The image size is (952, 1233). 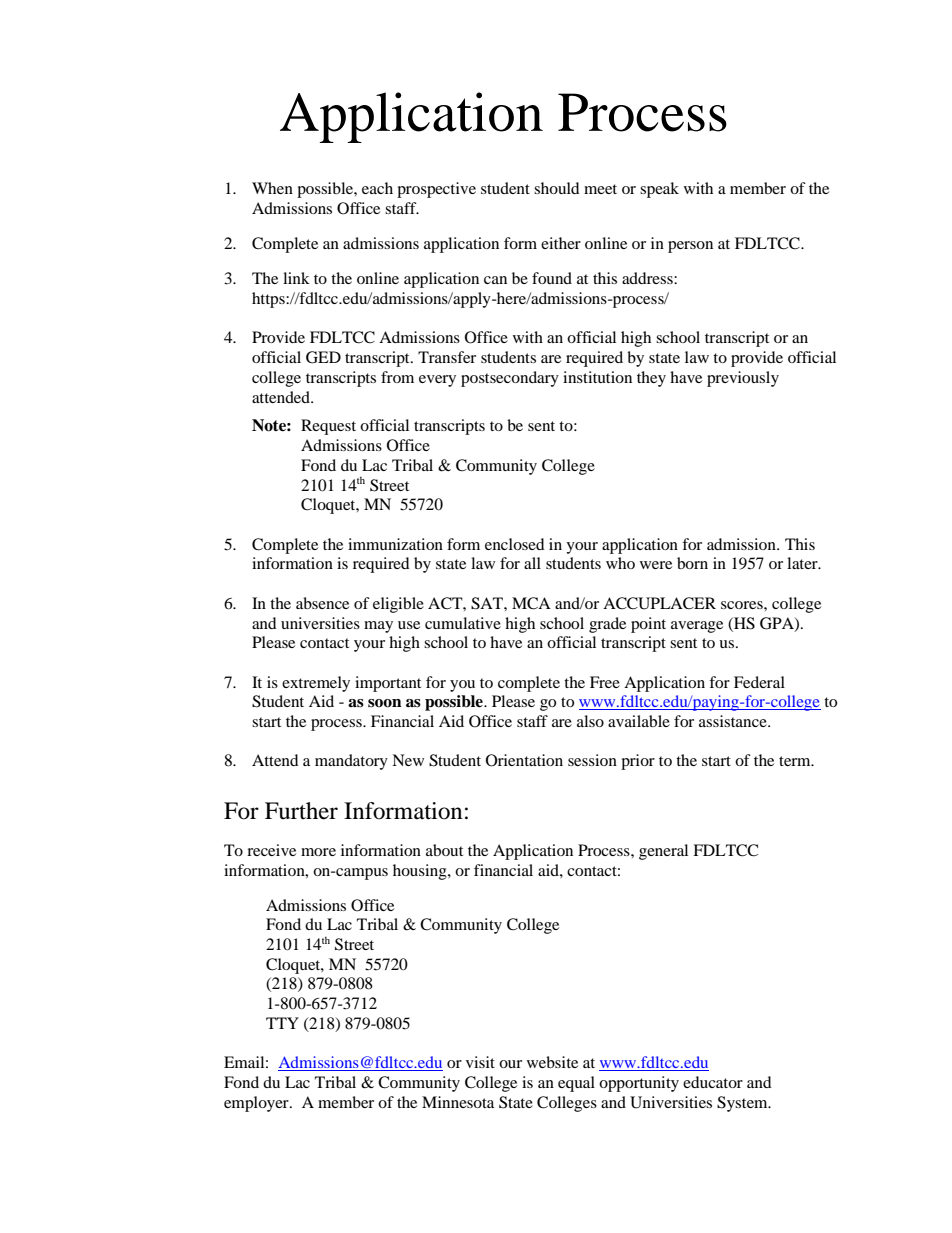 What do you see at coordinates (444, 850) in the screenshot?
I see `about` at bounding box center [444, 850].
